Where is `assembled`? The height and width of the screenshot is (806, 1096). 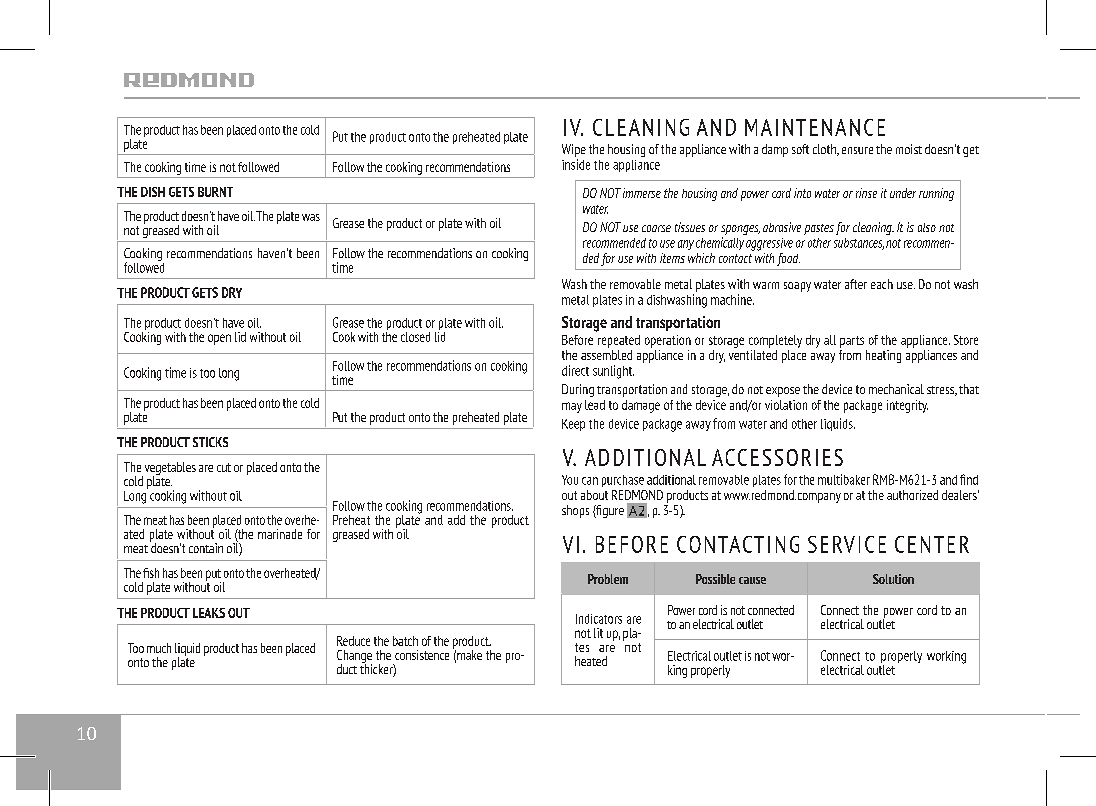 assembled is located at coordinates (606, 355).
